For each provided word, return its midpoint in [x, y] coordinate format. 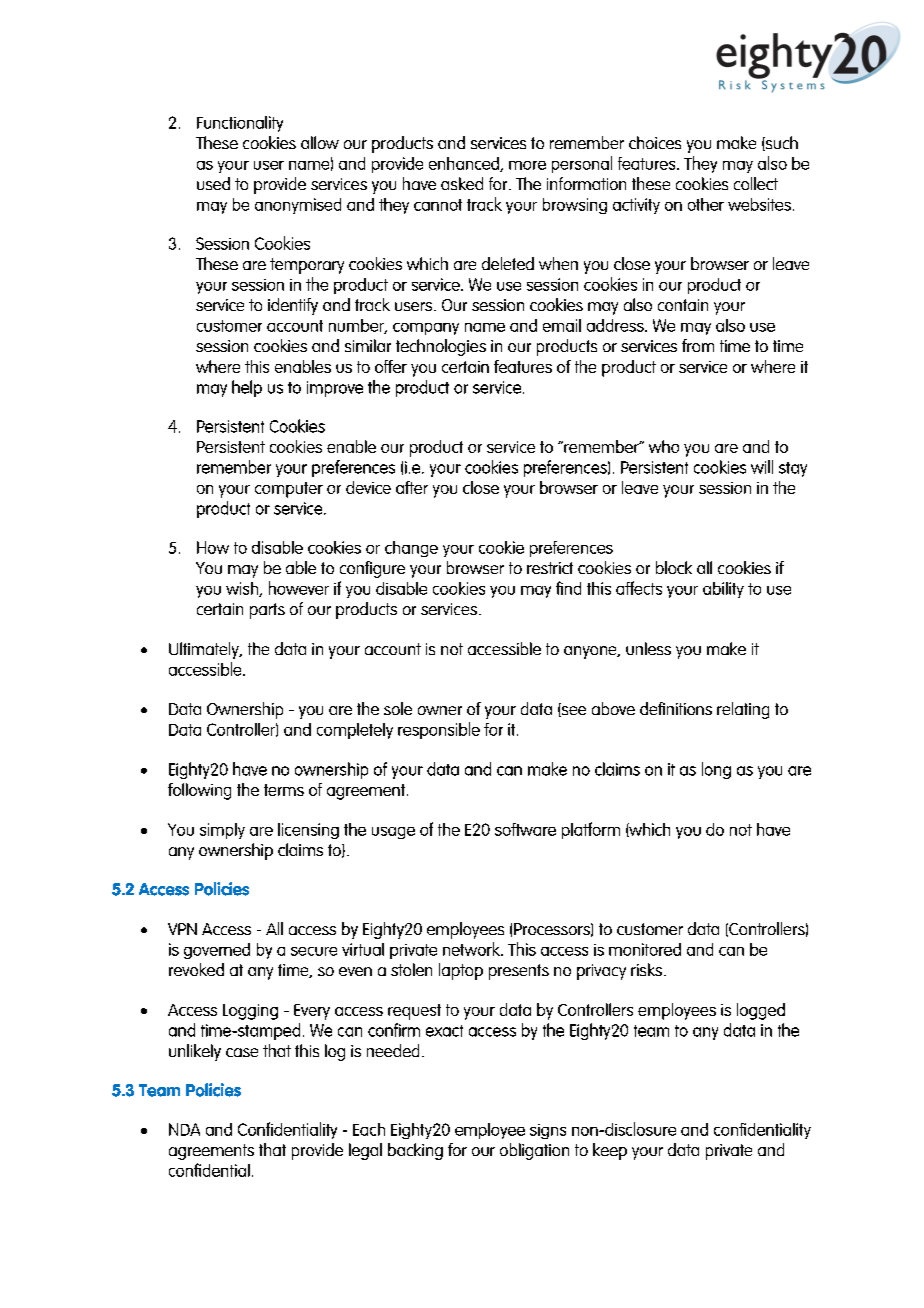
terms [284, 790]
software [525, 829]
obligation [534, 1151]
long [716, 770]
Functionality [240, 124]
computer [289, 490]
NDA [184, 1129]
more [527, 165]
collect [756, 183]
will [762, 467]
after [412, 487]
